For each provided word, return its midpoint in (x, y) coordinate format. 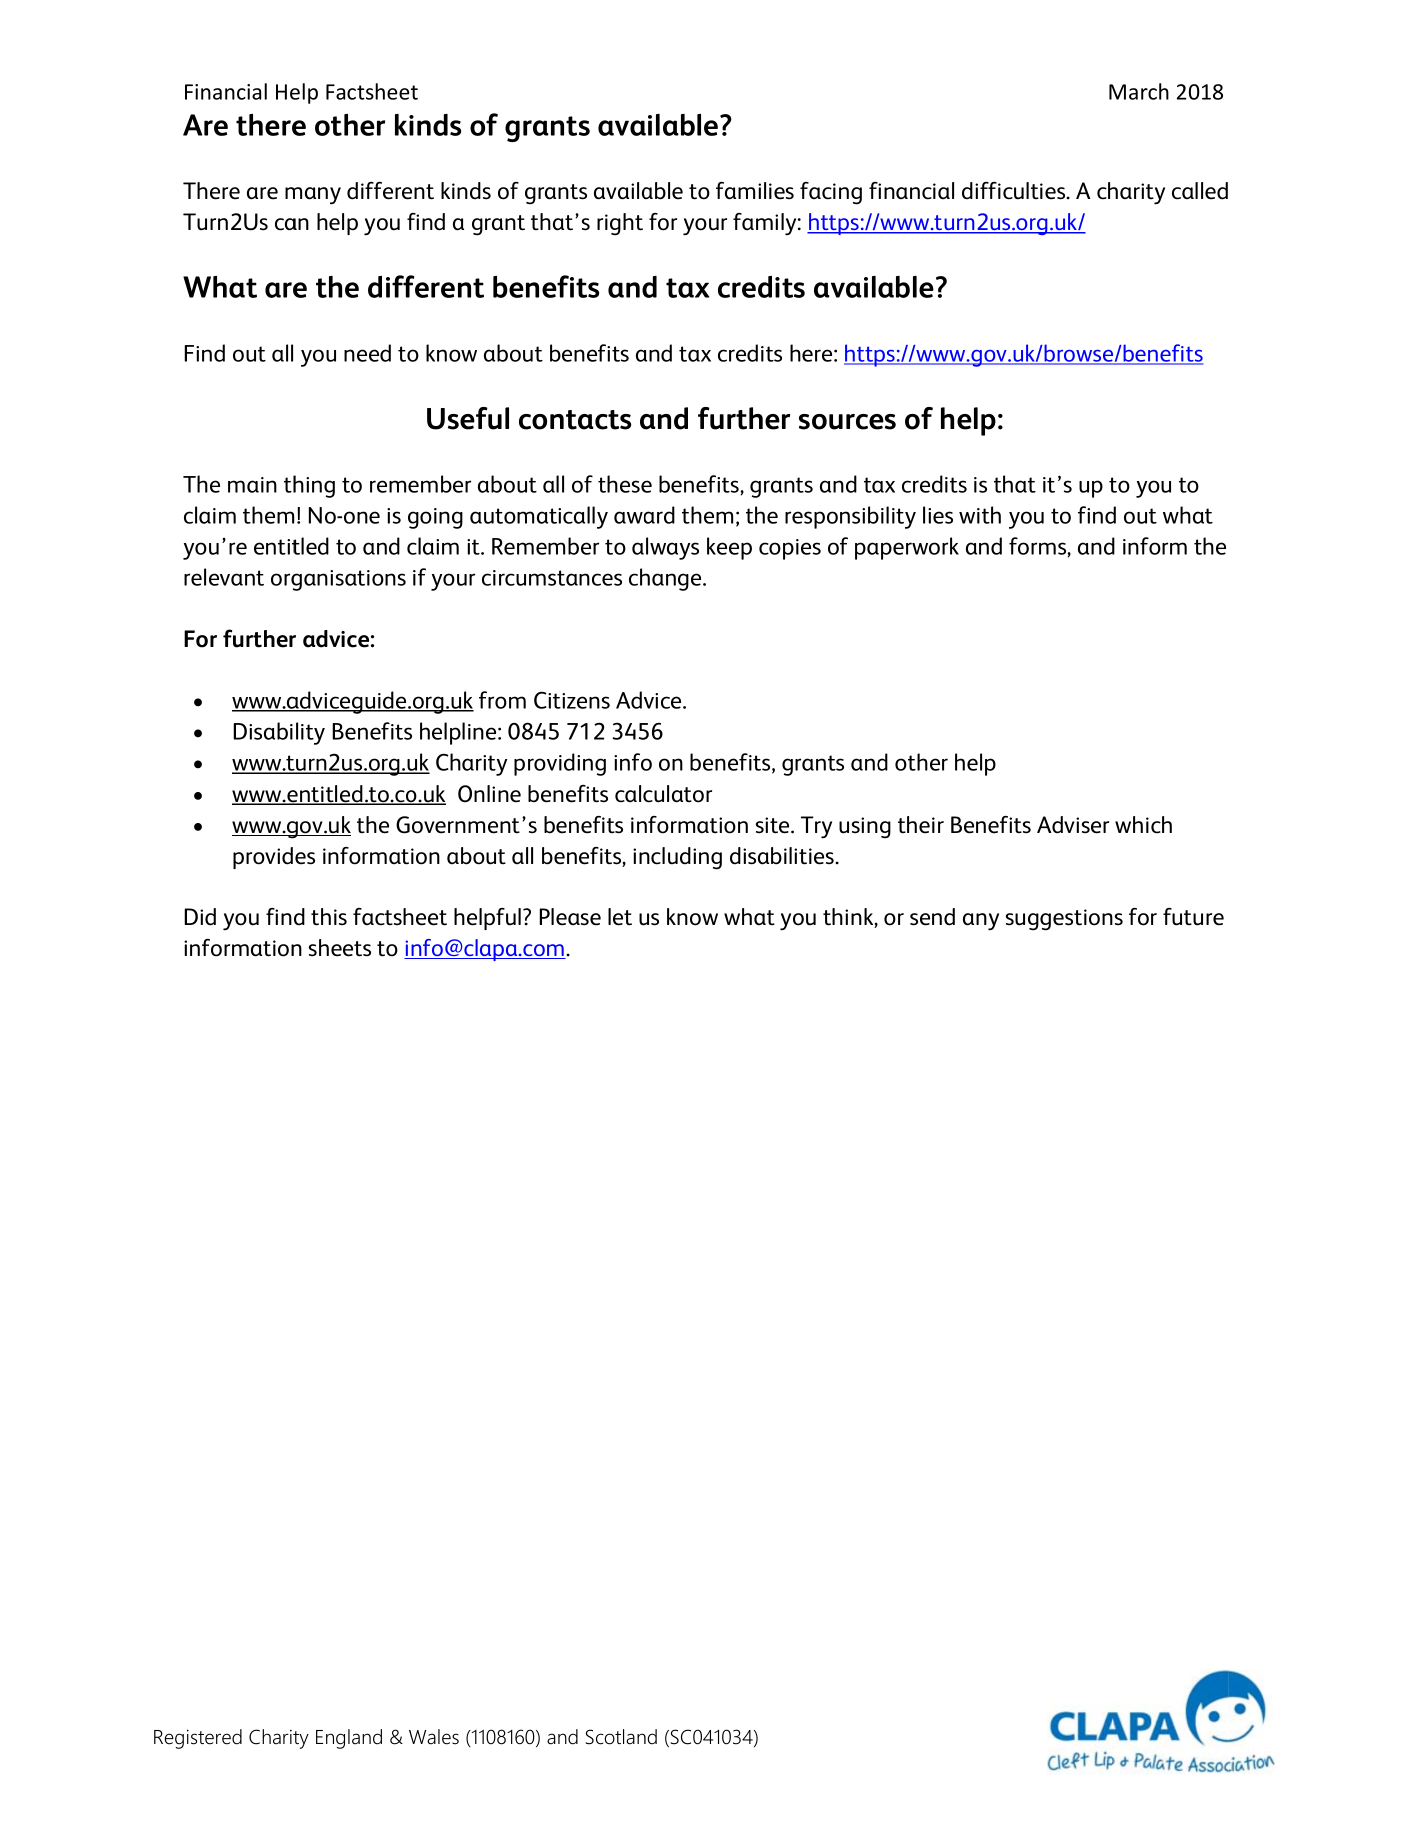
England (349, 1739)
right (620, 224)
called (1200, 191)
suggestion (1059, 920)
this (329, 917)
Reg (169, 1739)
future (1193, 917)
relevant (224, 577)
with (980, 515)
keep (729, 548)
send (932, 917)
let (620, 917)
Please (570, 917)
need (367, 353)
